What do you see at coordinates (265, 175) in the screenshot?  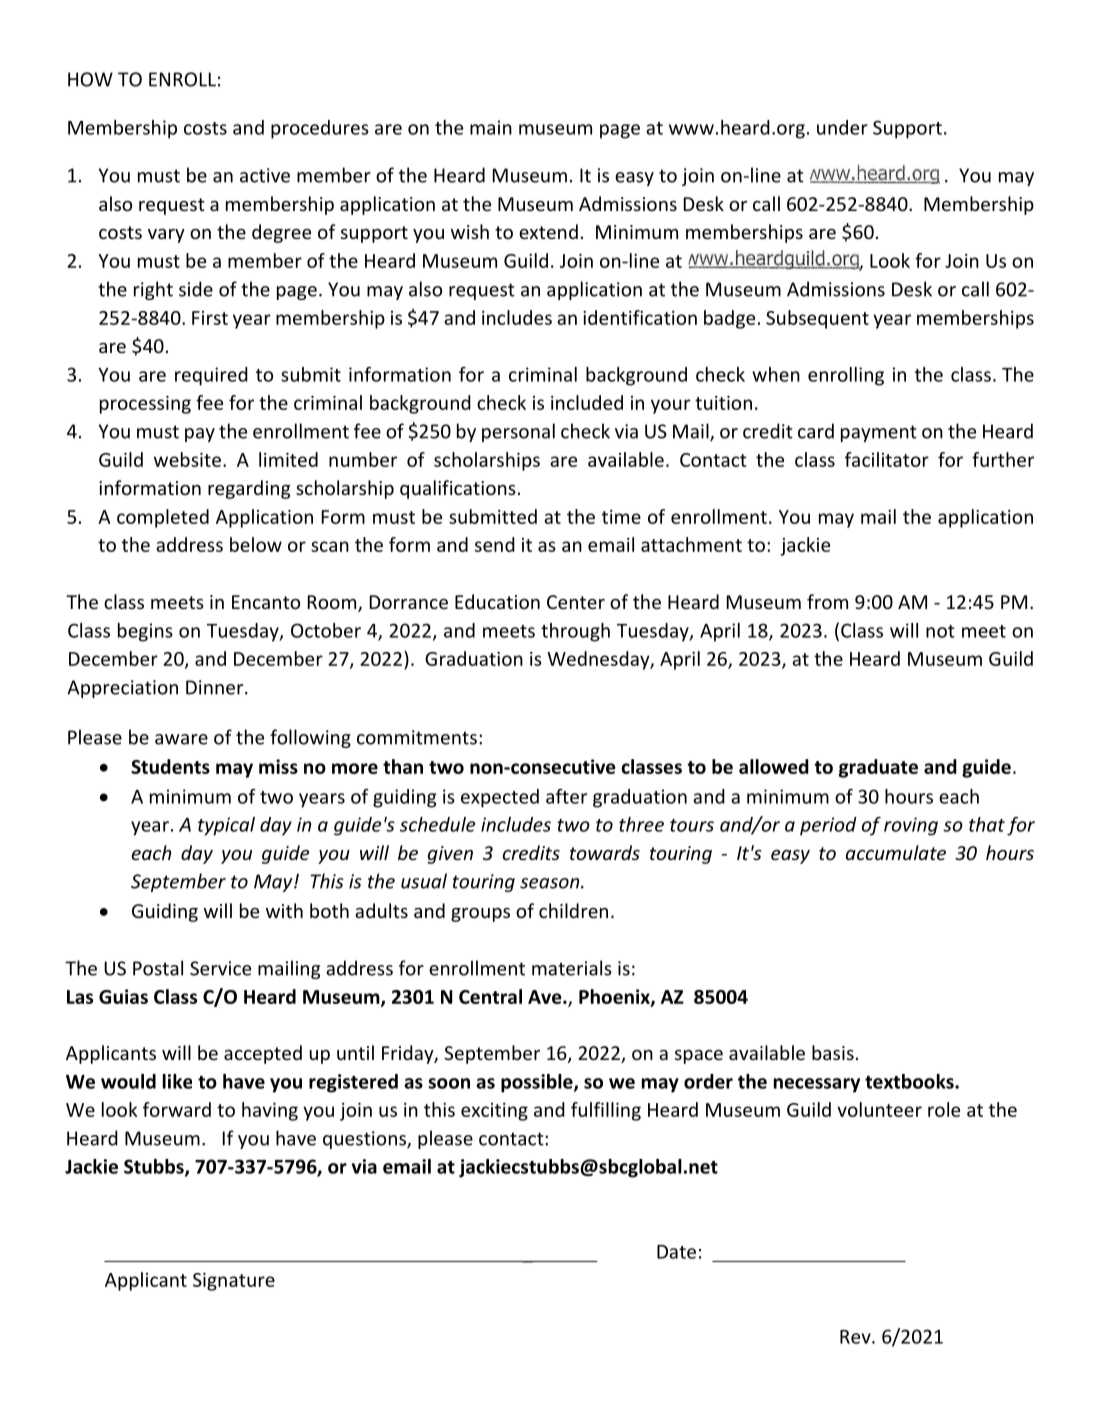 I see `active` at bounding box center [265, 175].
